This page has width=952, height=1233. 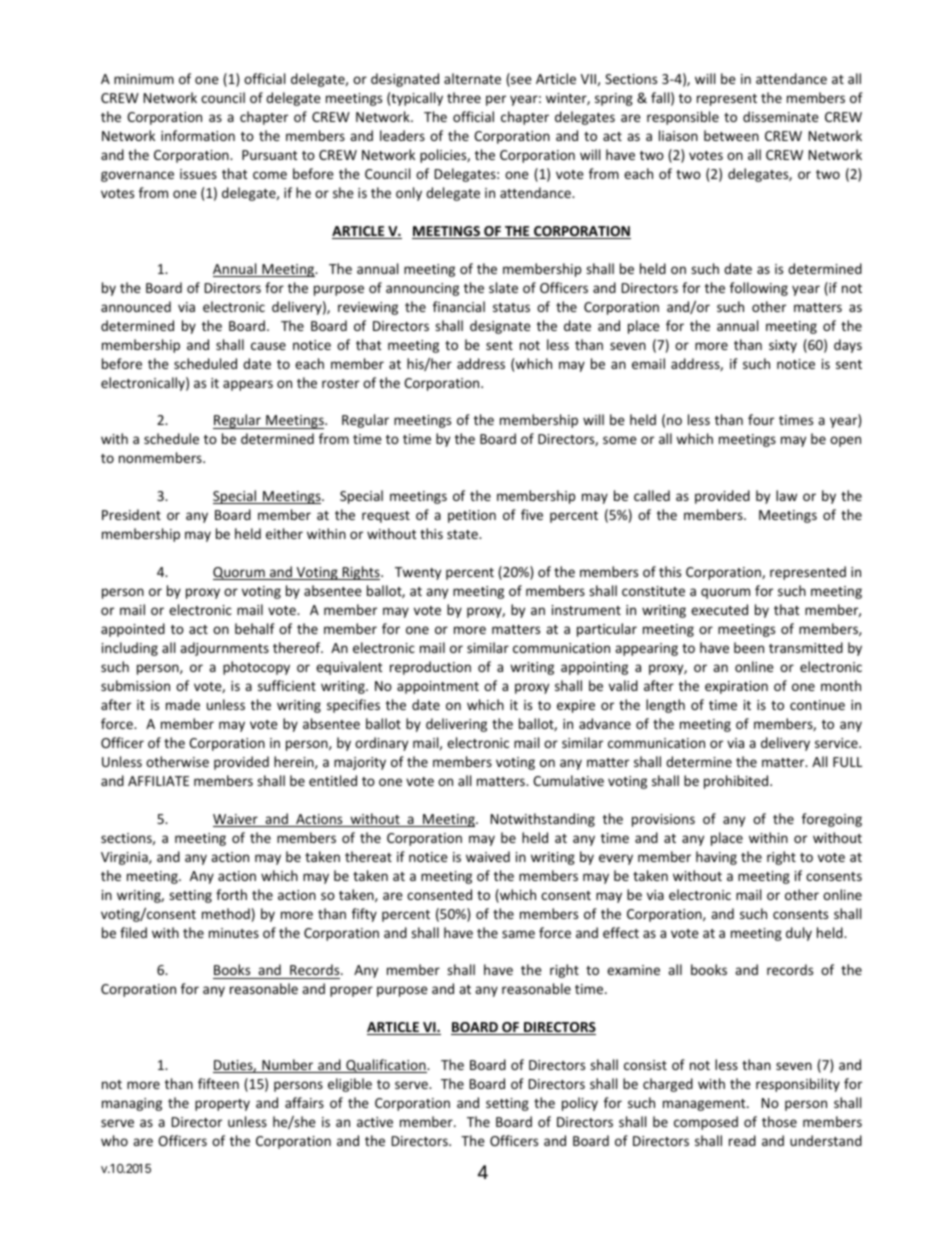 What do you see at coordinates (464, 97) in the page?
I see `three` at bounding box center [464, 97].
